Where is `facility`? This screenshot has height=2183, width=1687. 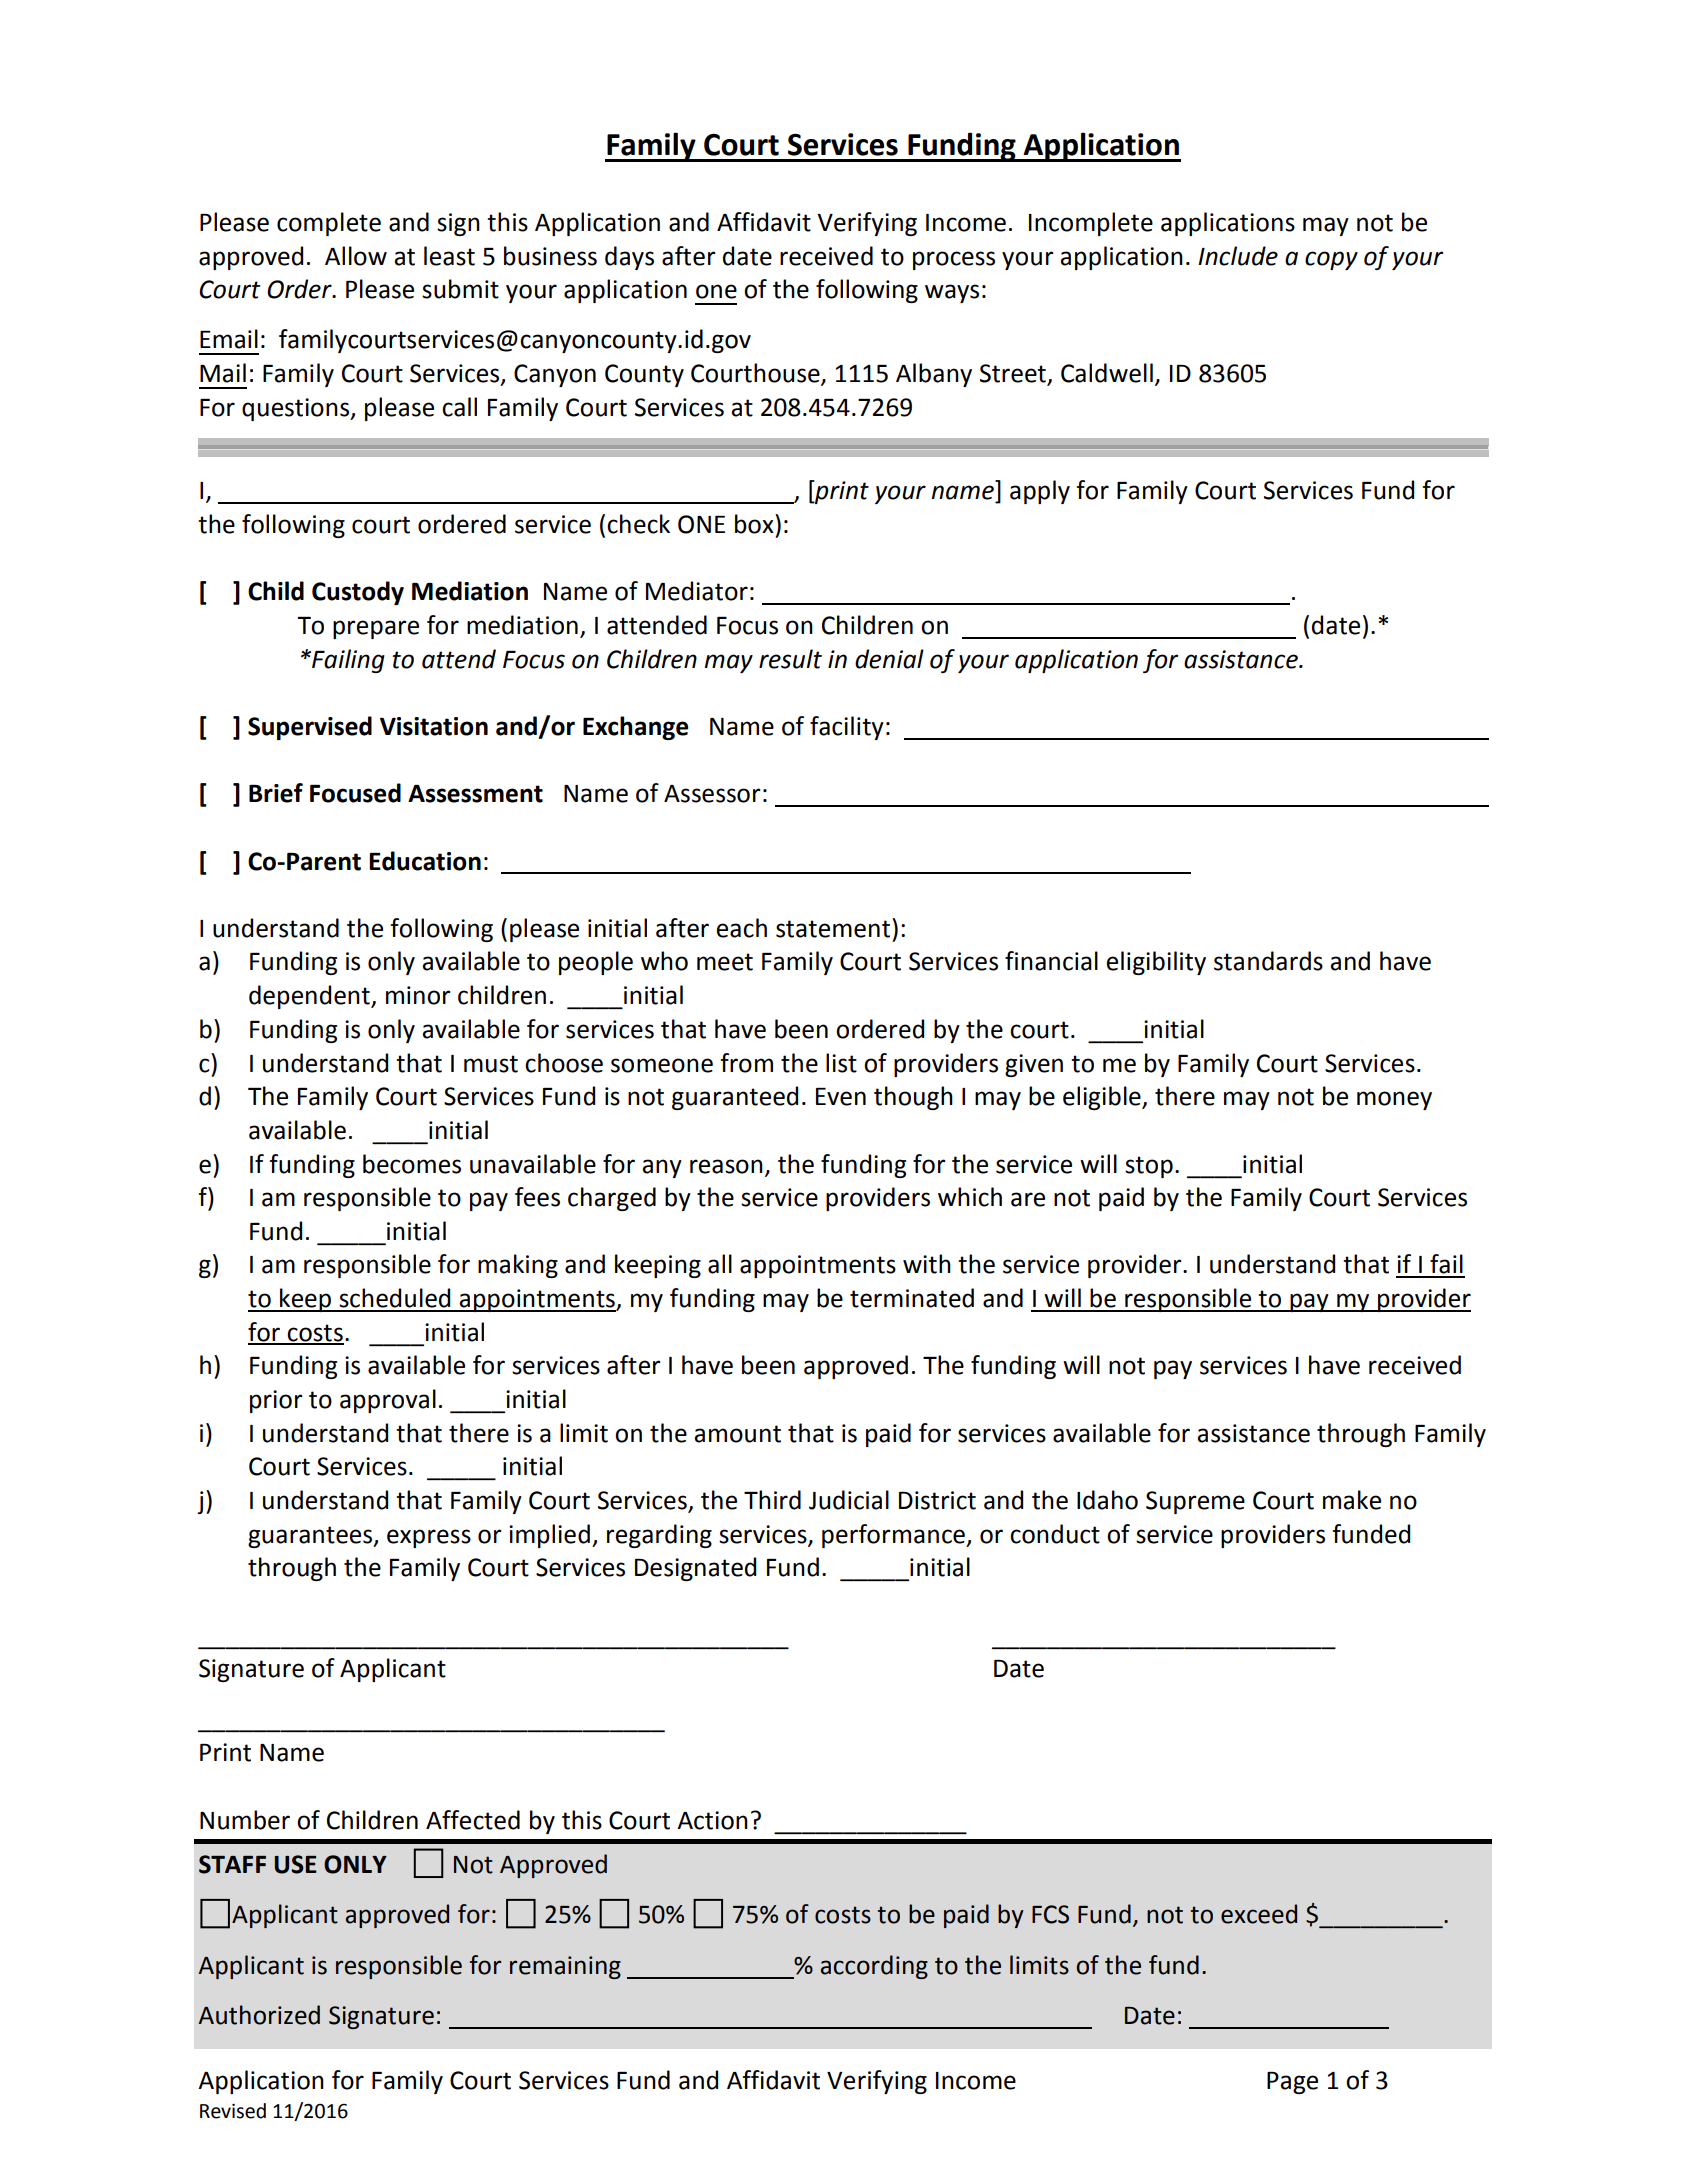
facility is located at coordinates (847, 728).
